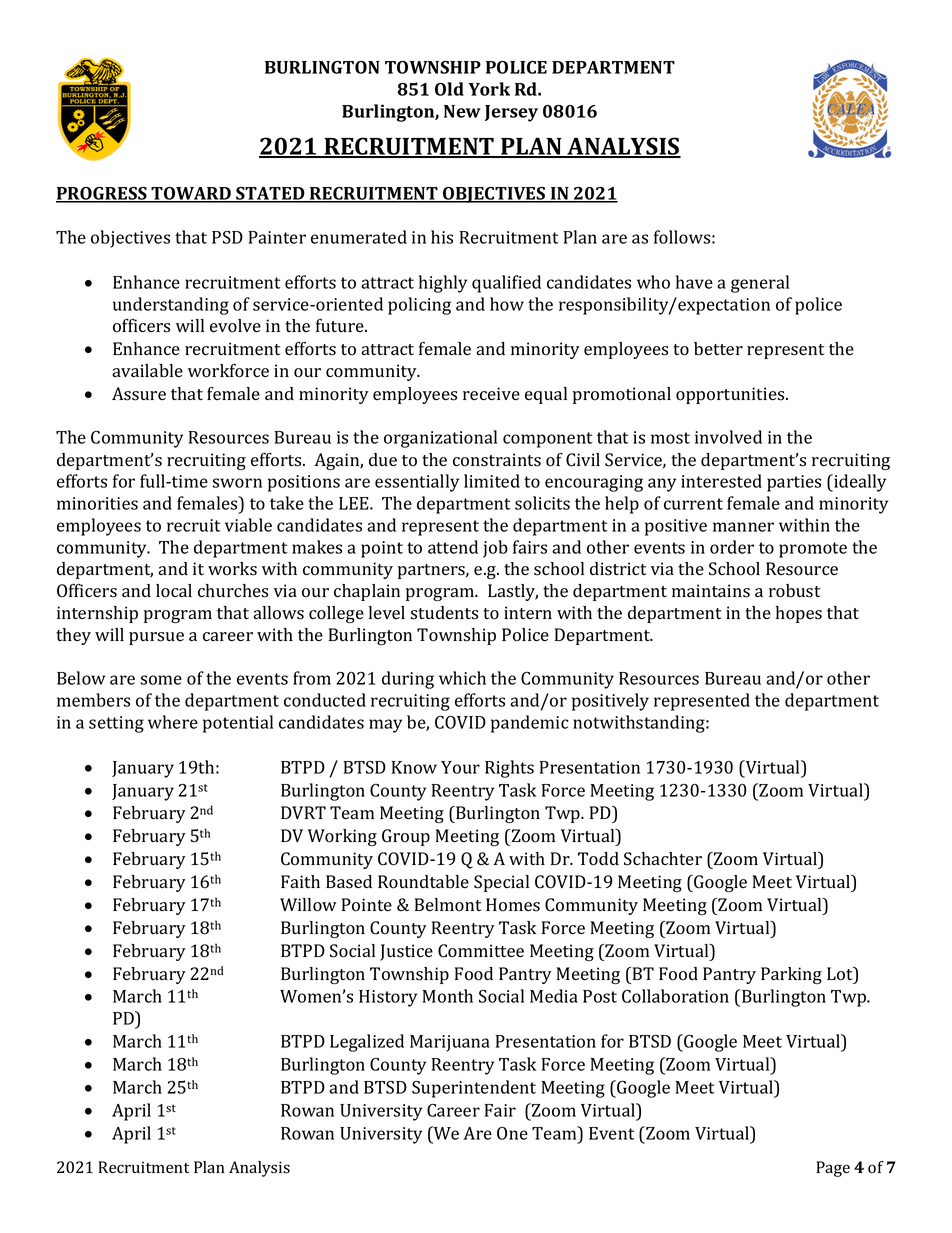  I want to click on Page, so click(833, 1169).
